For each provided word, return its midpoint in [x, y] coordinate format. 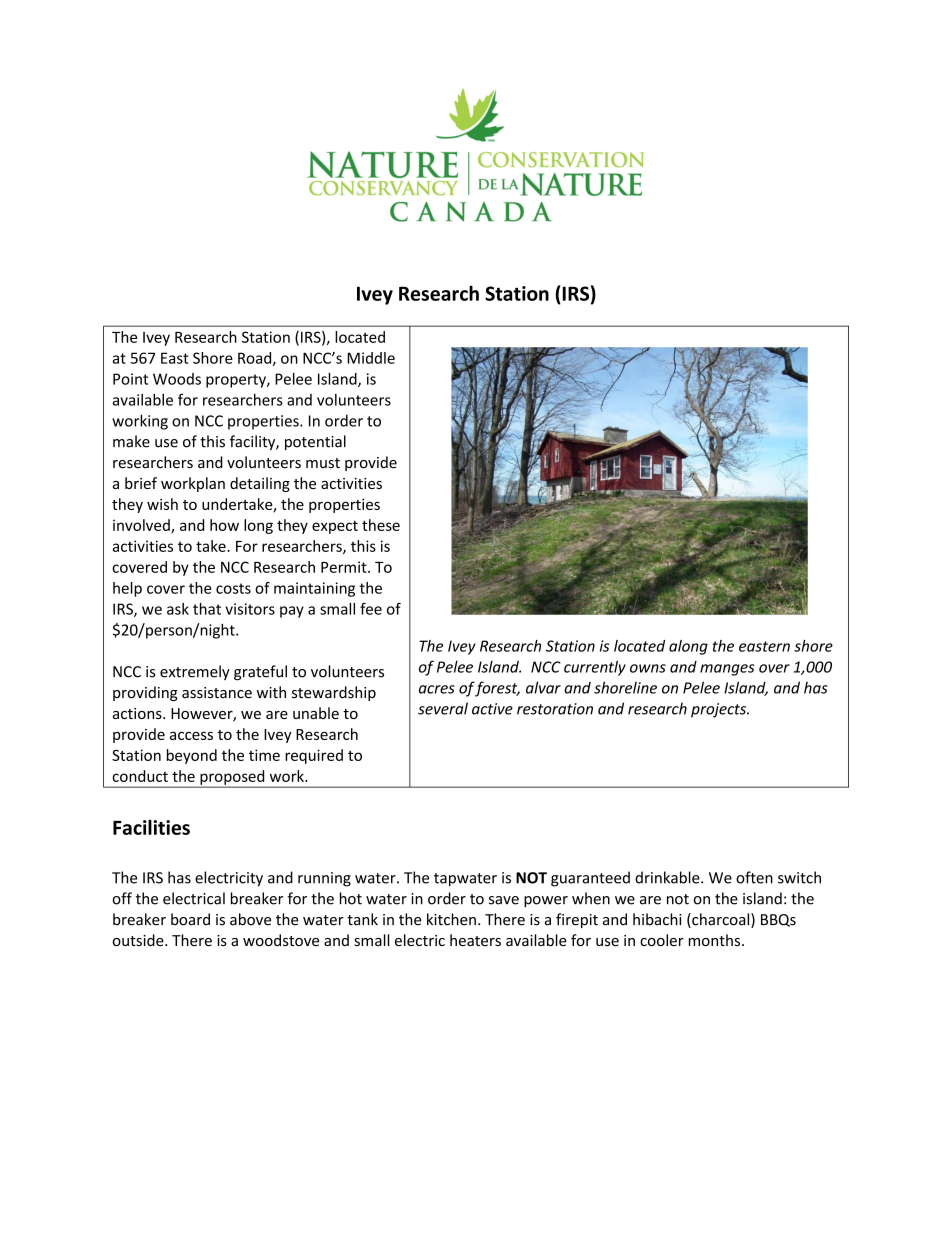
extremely [195, 672]
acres [437, 689]
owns [648, 668]
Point [130, 379]
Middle [371, 358]
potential [315, 442]
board [190, 919]
